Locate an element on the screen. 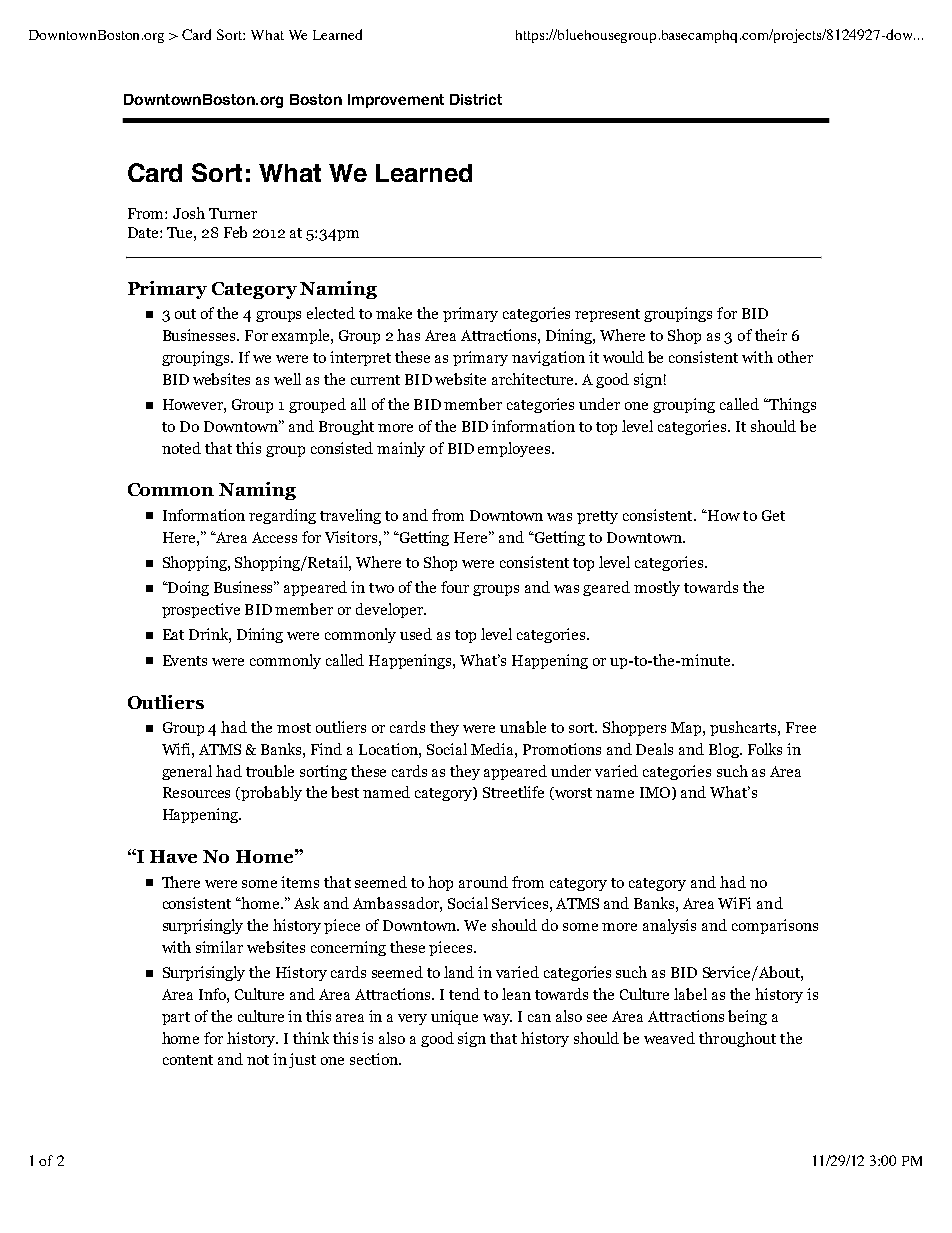 Image resolution: width=952 pixels, height=1233 pixels. worst is located at coordinates (572, 793).
